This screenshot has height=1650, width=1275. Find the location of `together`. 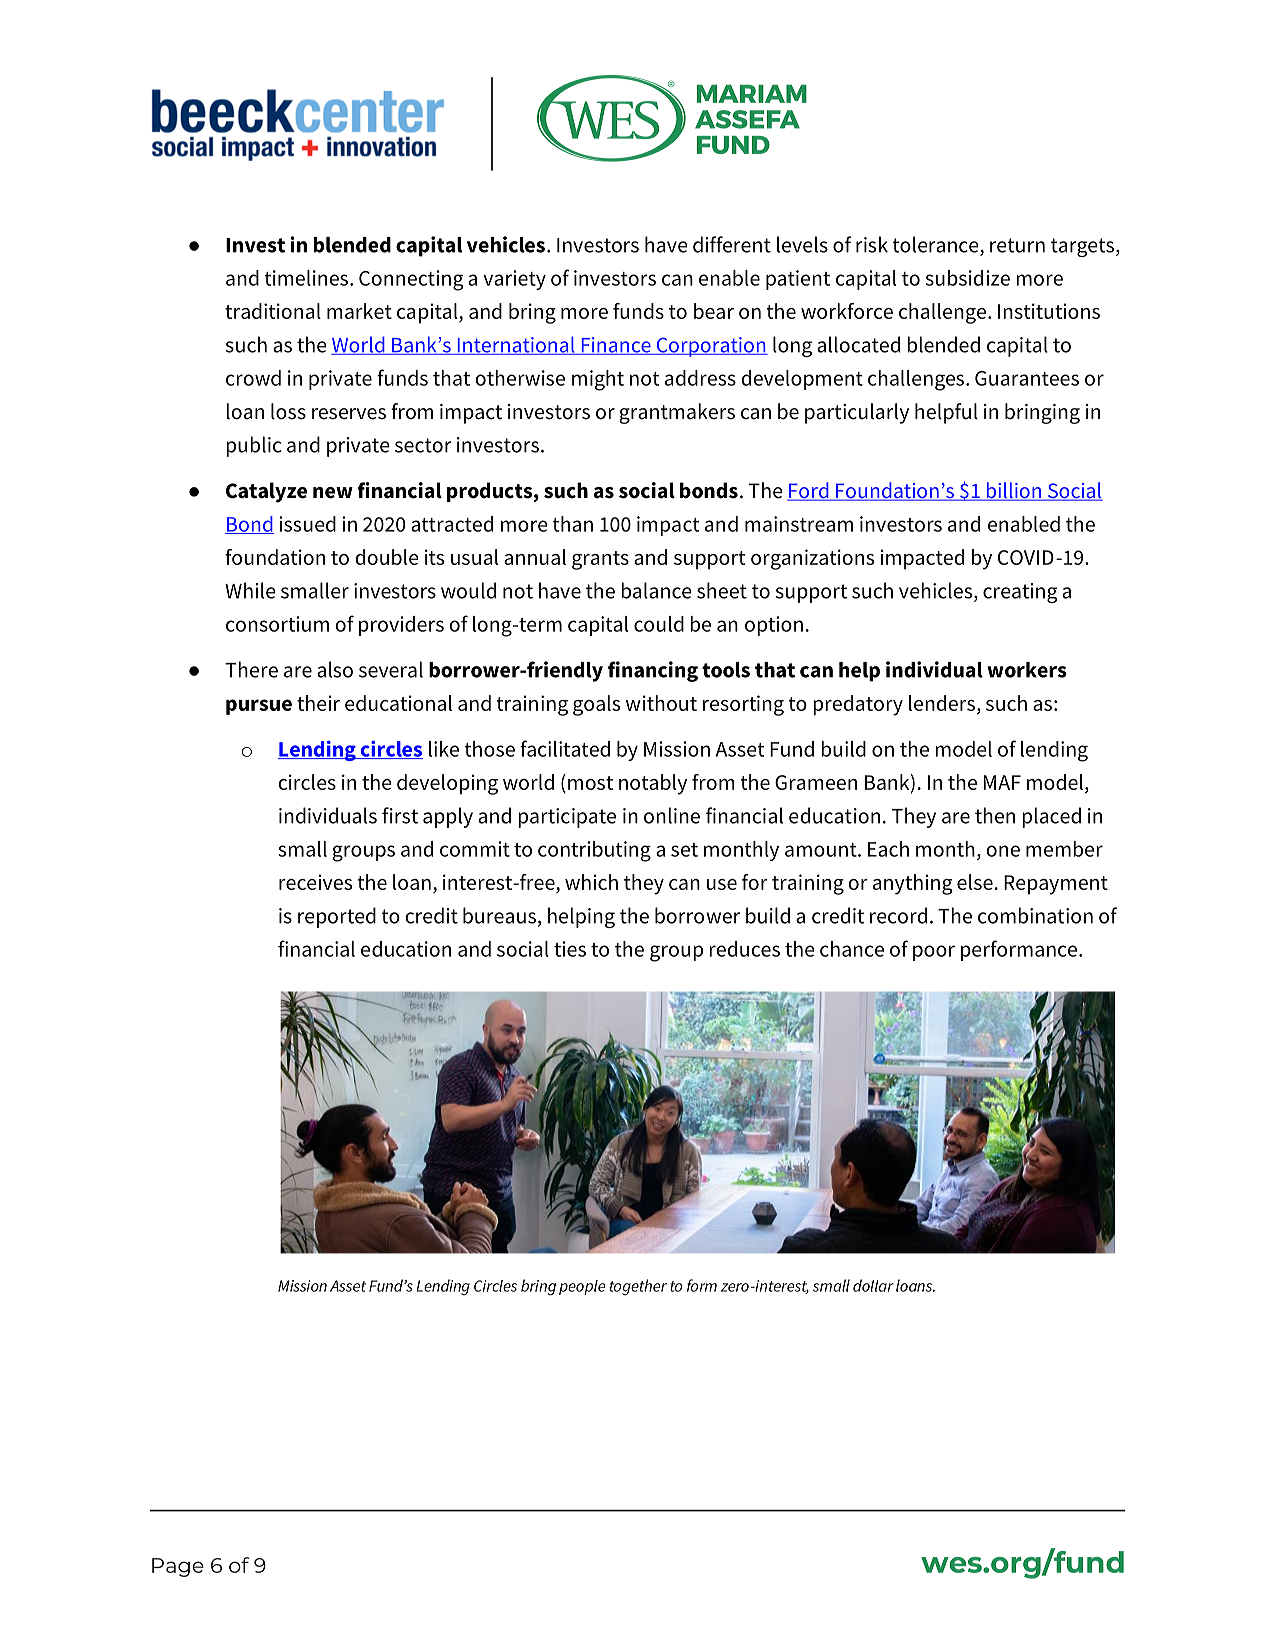

together is located at coordinates (638, 1287).
